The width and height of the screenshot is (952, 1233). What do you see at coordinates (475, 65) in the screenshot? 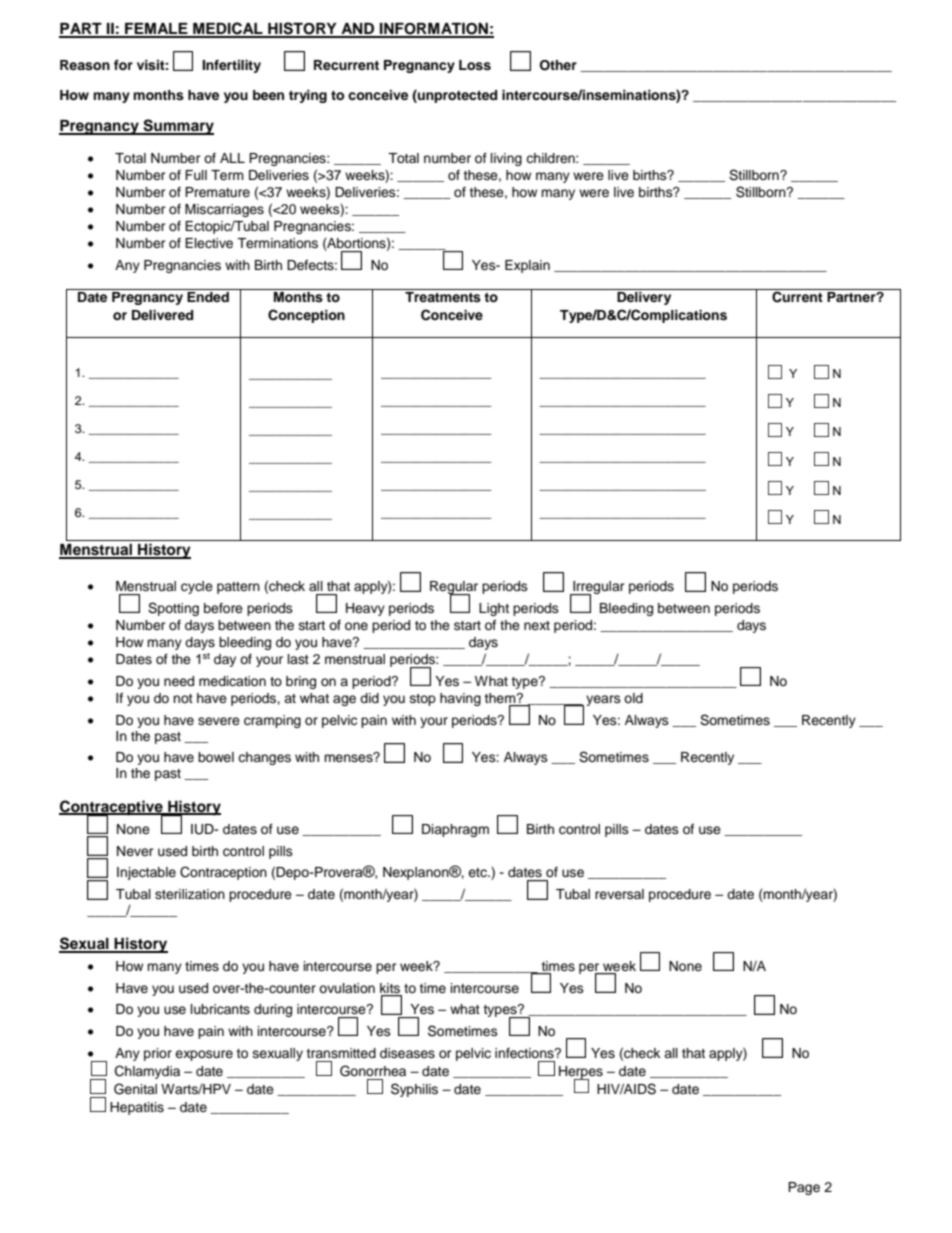
I see `Loss` at bounding box center [475, 65].
